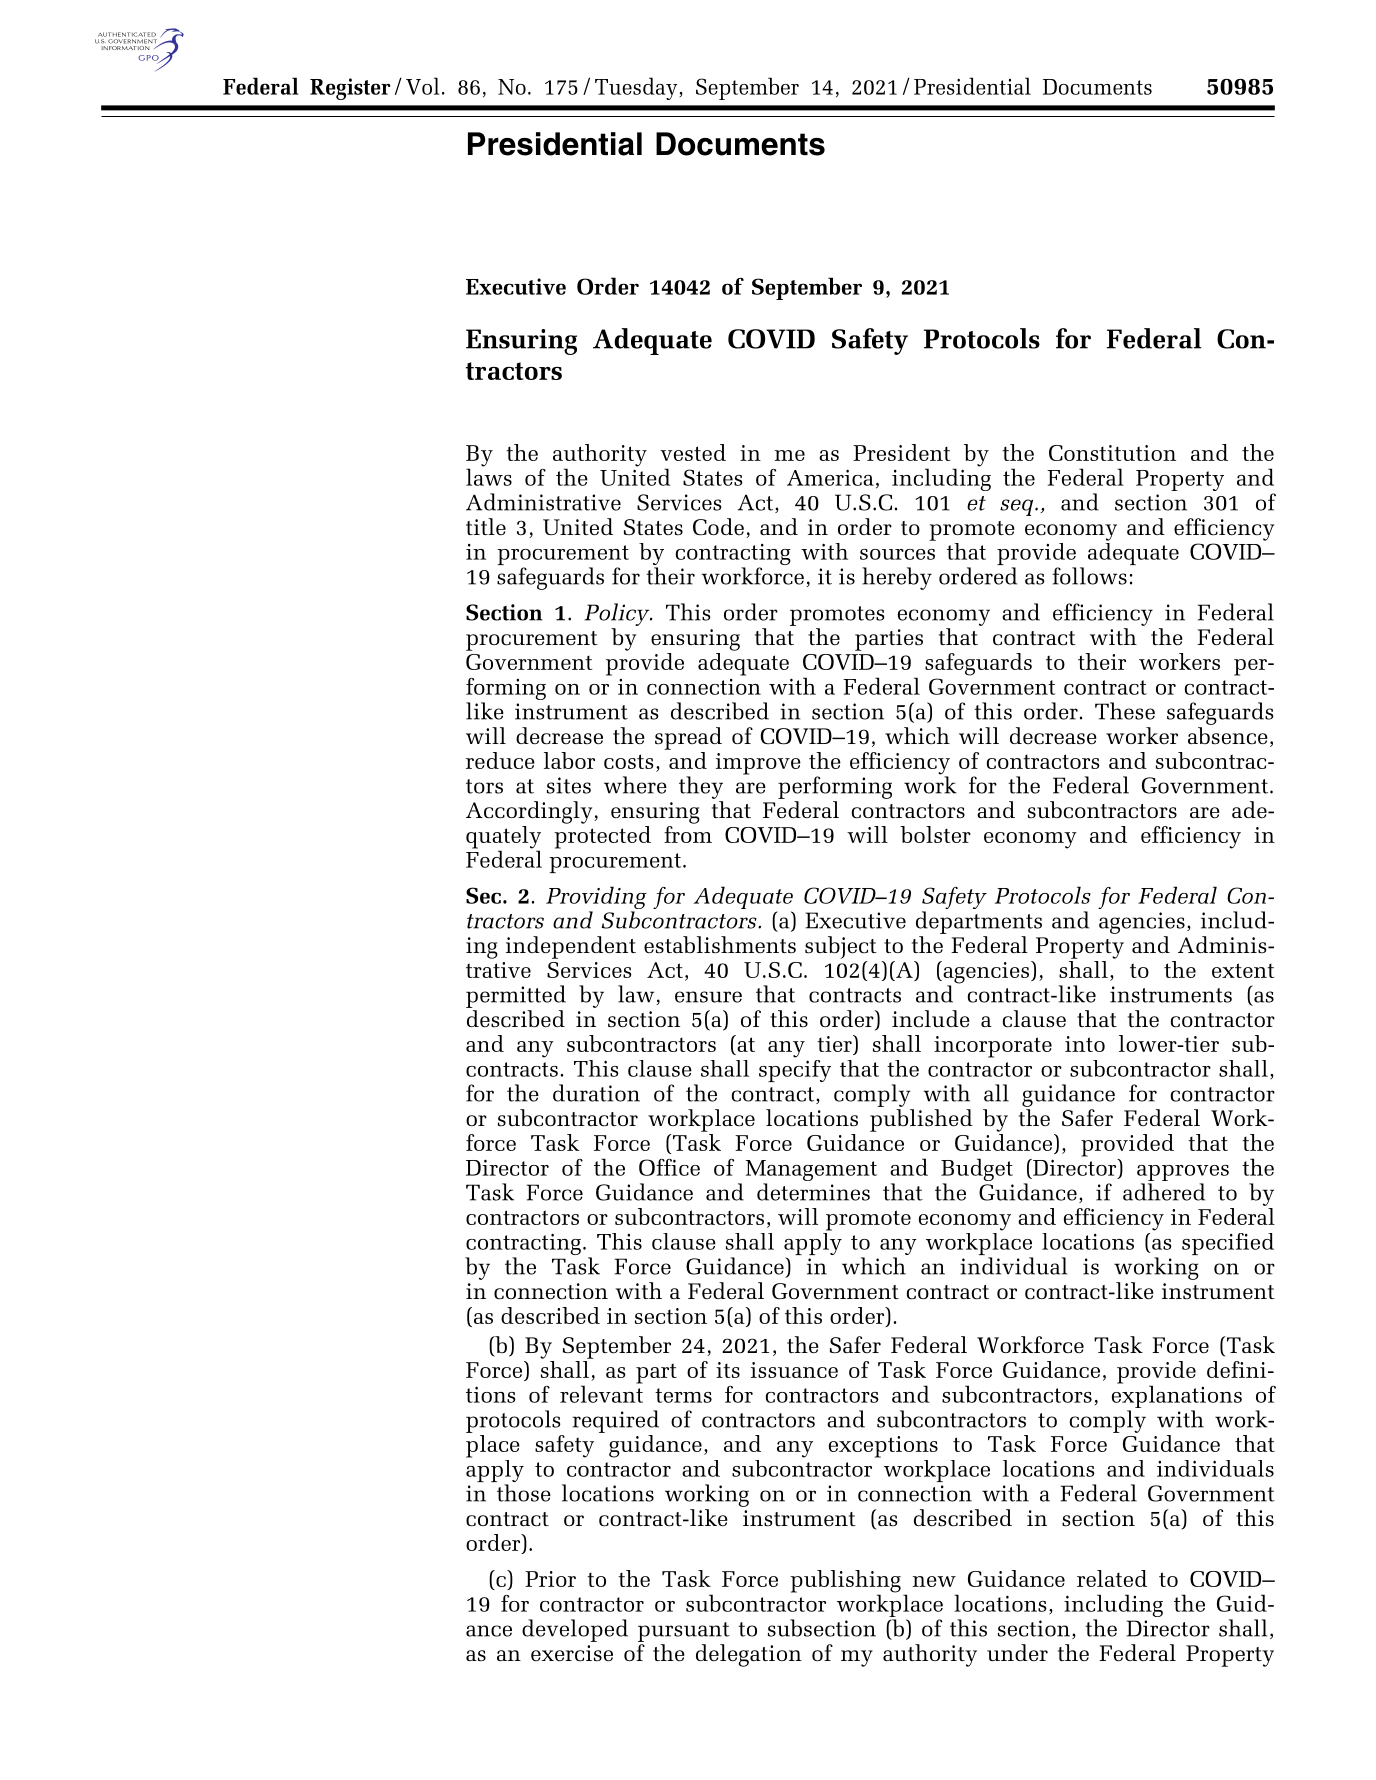 Image resolution: width=1376 pixels, height=1780 pixels. I want to click on Prior, so click(550, 1579).
